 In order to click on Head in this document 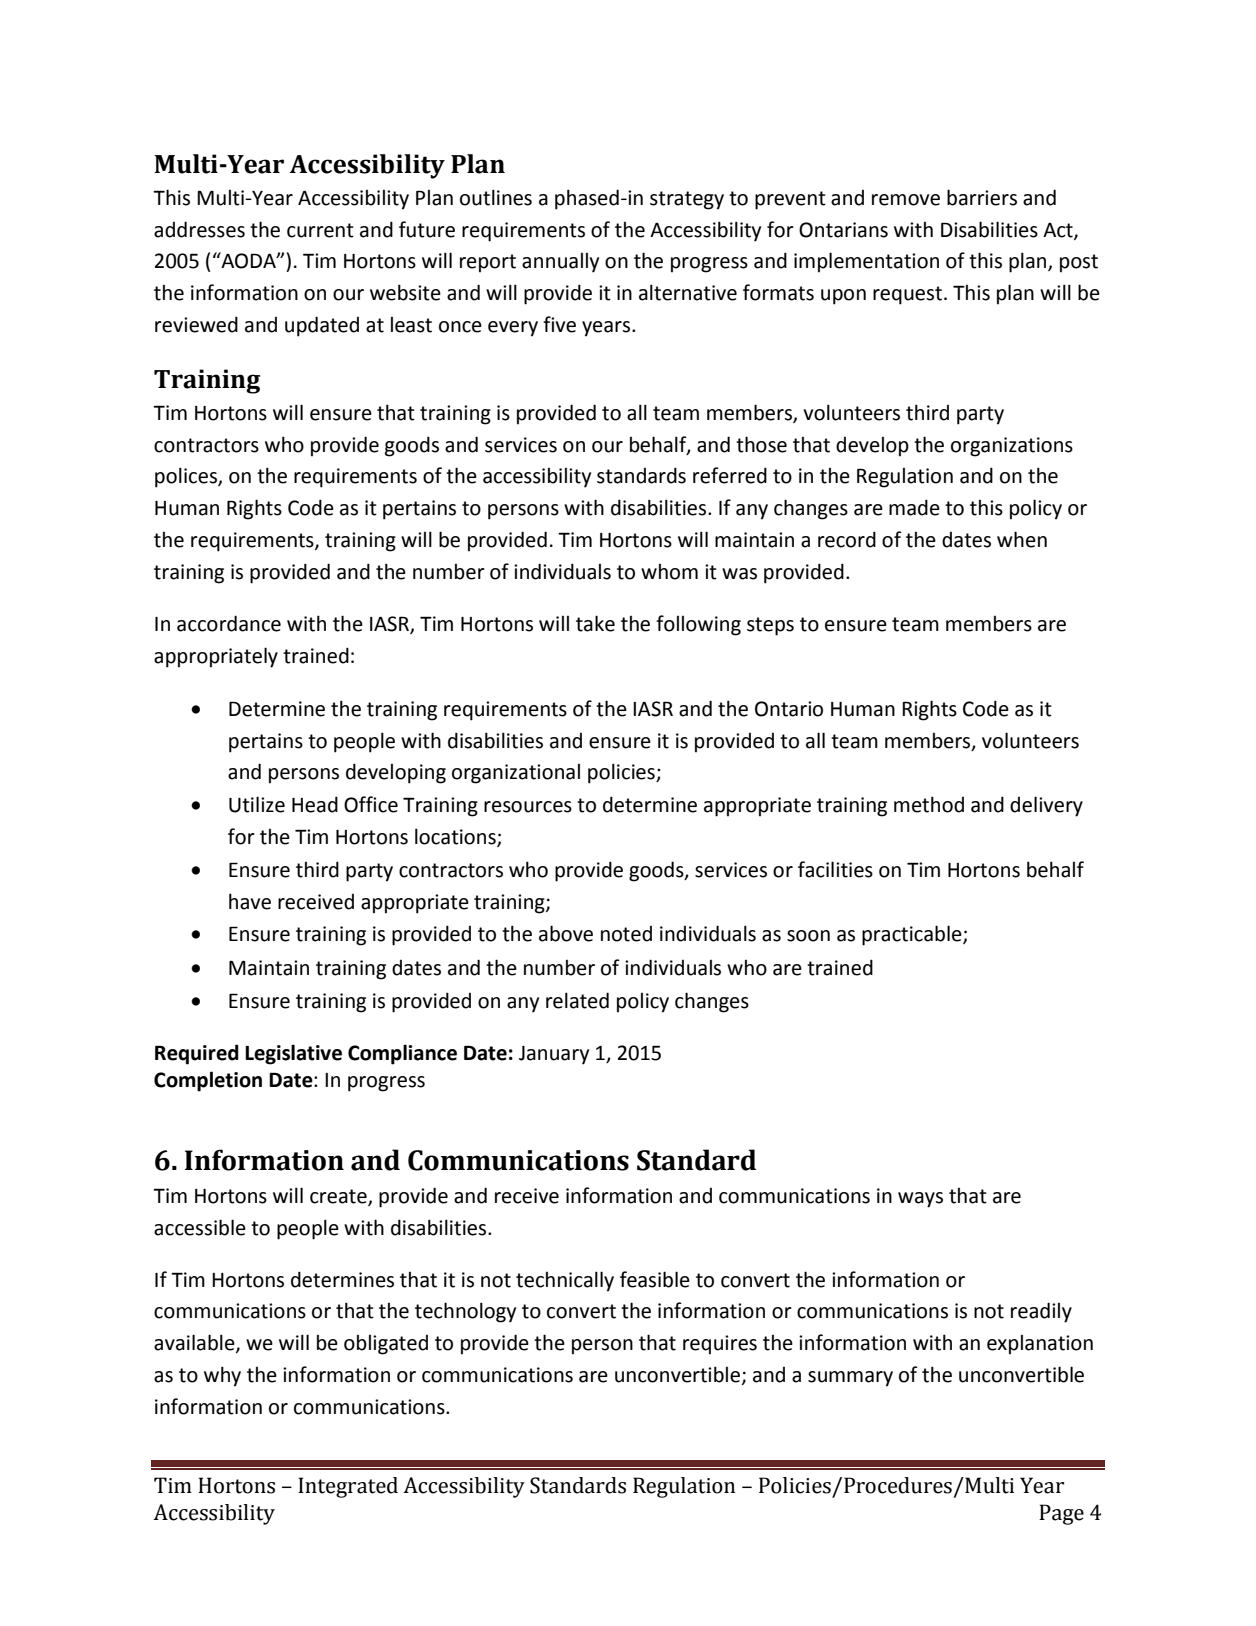, I will do `click(315, 804)`.
